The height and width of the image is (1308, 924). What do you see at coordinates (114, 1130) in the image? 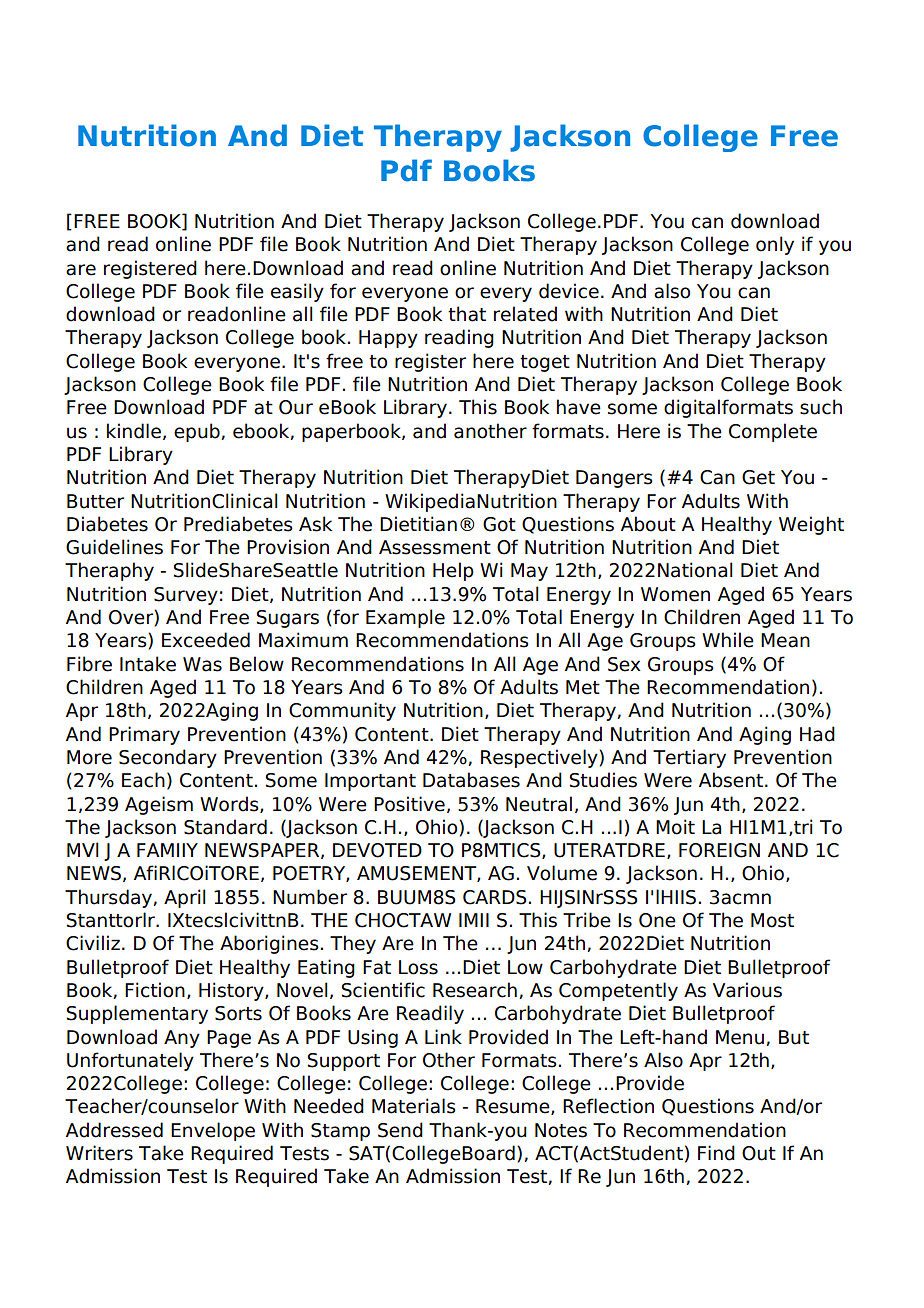
I see `Addressed` at bounding box center [114, 1130].
